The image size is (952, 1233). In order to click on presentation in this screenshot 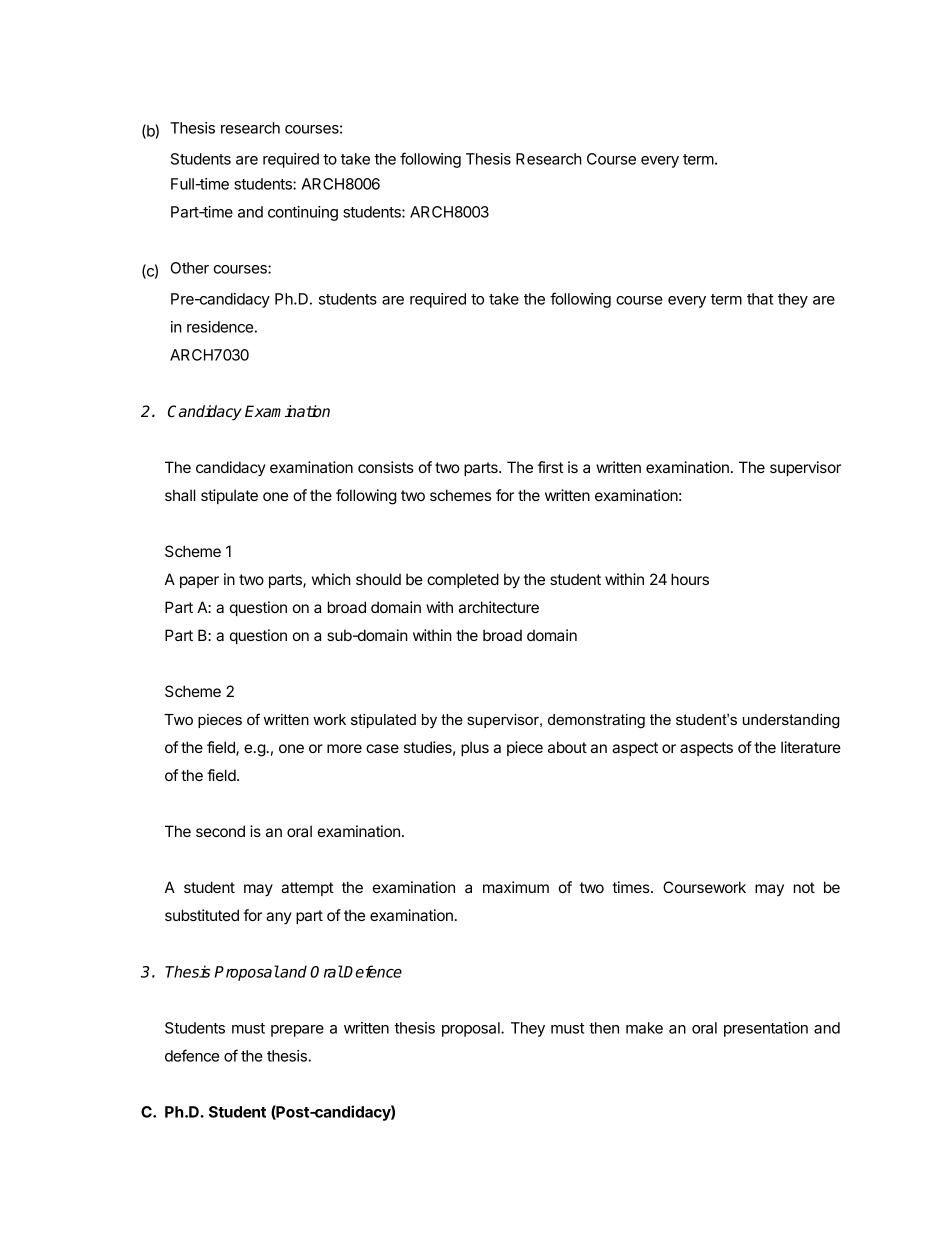, I will do `click(766, 1029)`.
